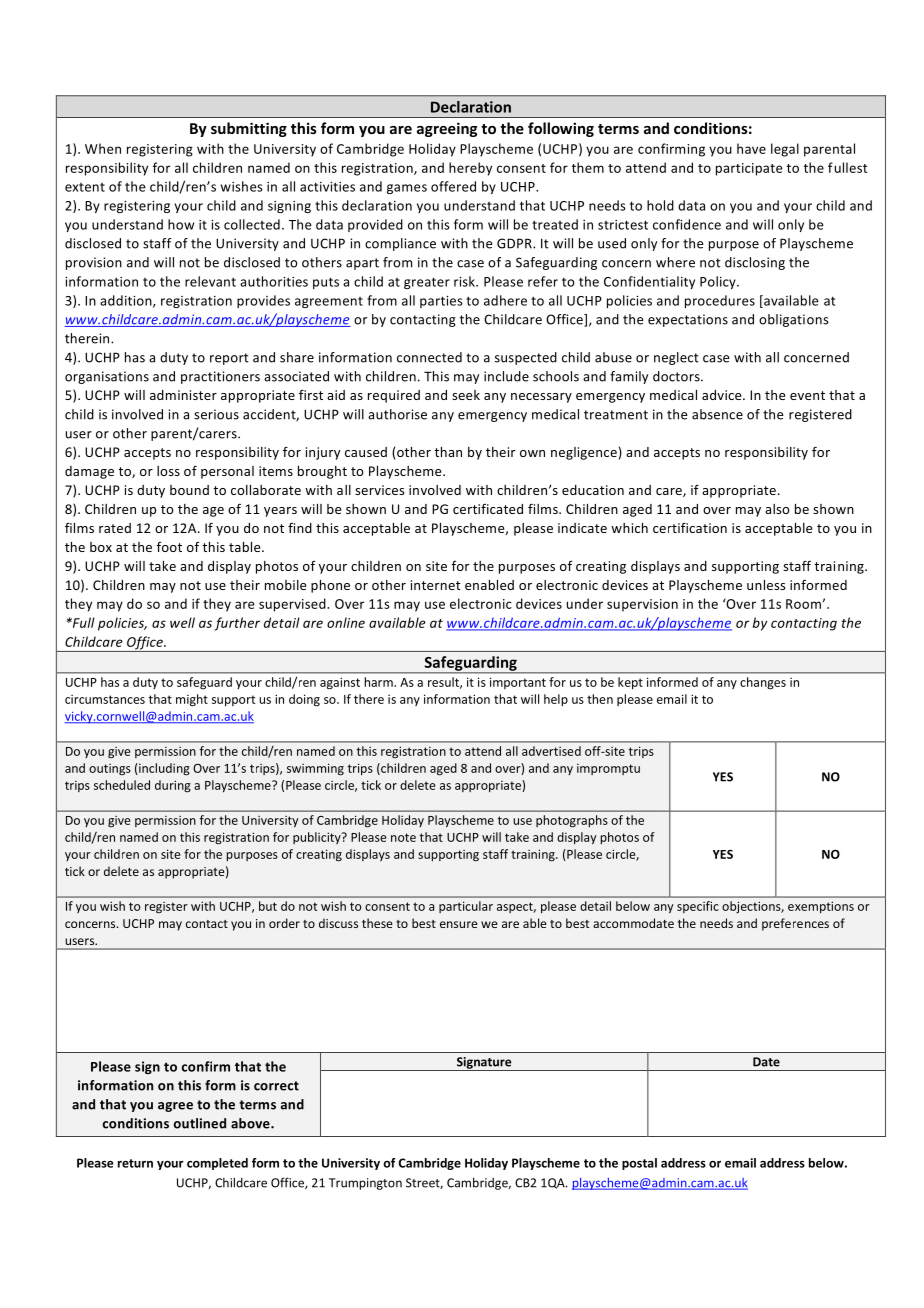 The height and width of the screenshot is (1308, 924). I want to click on advice, so click(723, 395).
